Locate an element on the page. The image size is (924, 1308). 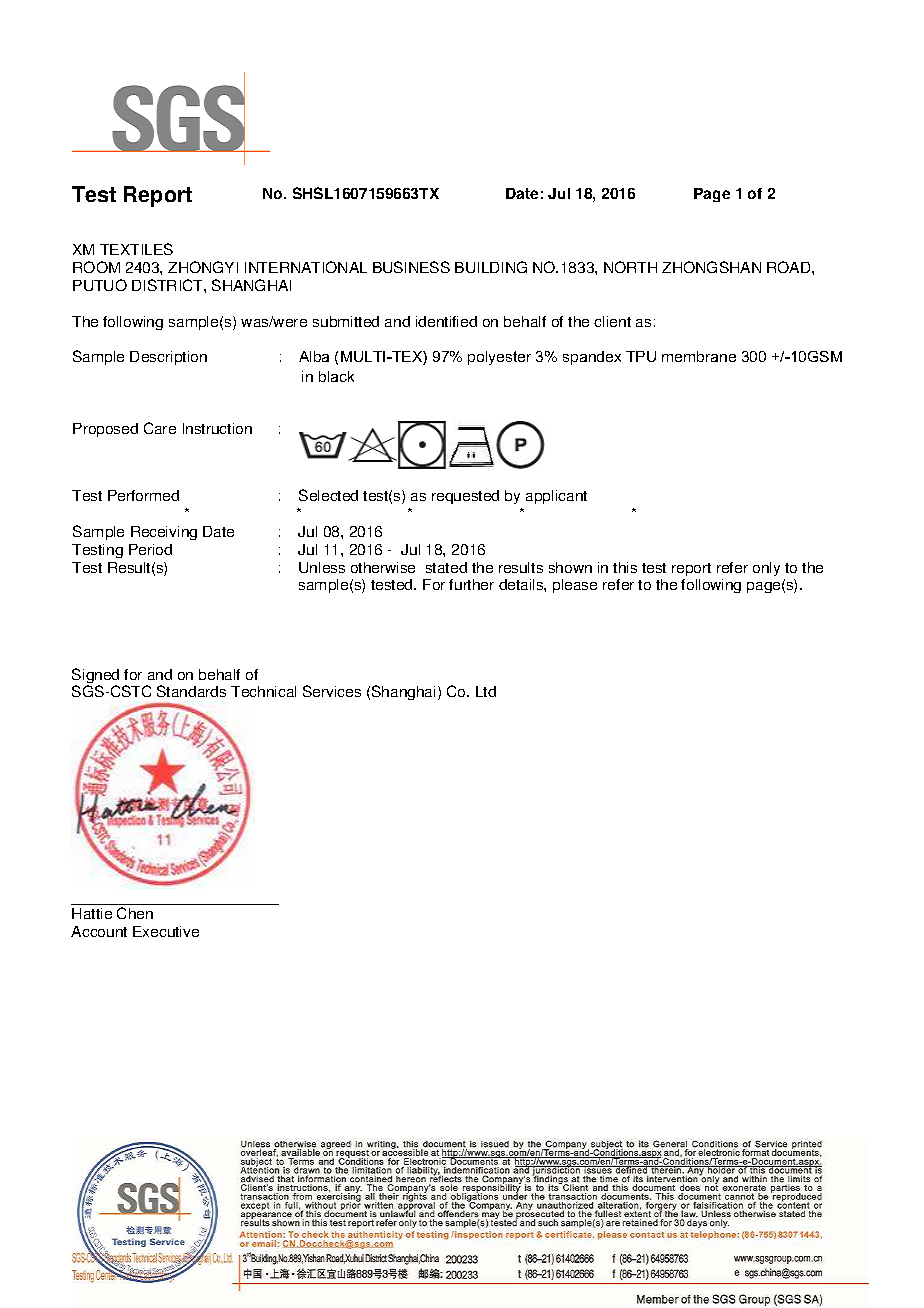
further is located at coordinates (471, 584).
